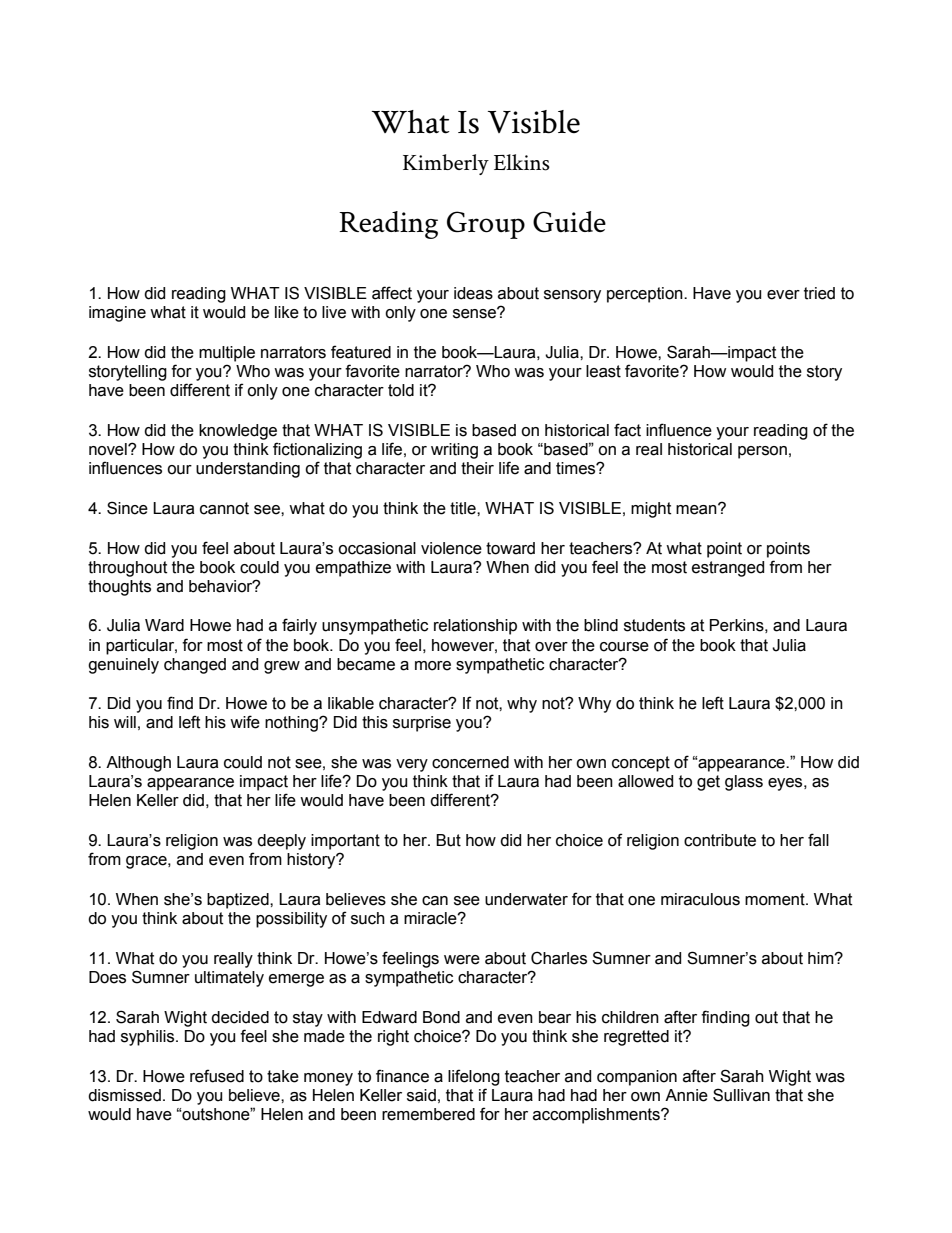  Describe the element at coordinates (762, 452) in the screenshot. I see `person` at that location.
